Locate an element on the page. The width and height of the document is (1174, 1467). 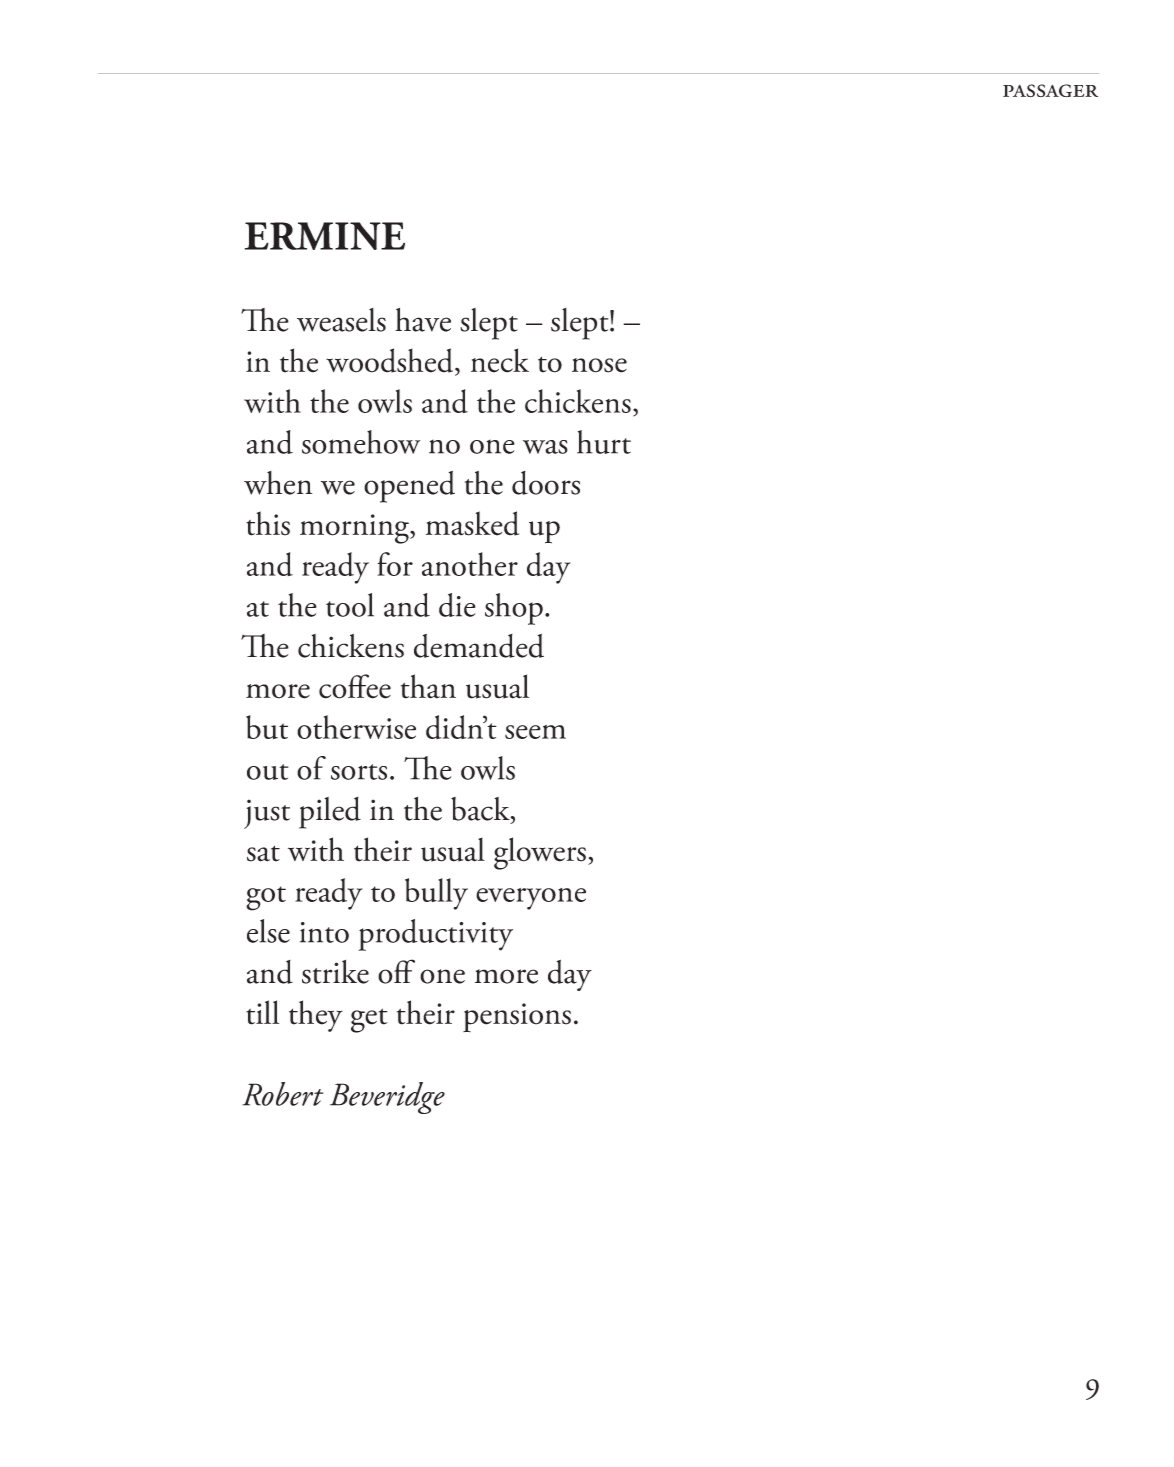
coffee is located at coordinates (355, 686).
